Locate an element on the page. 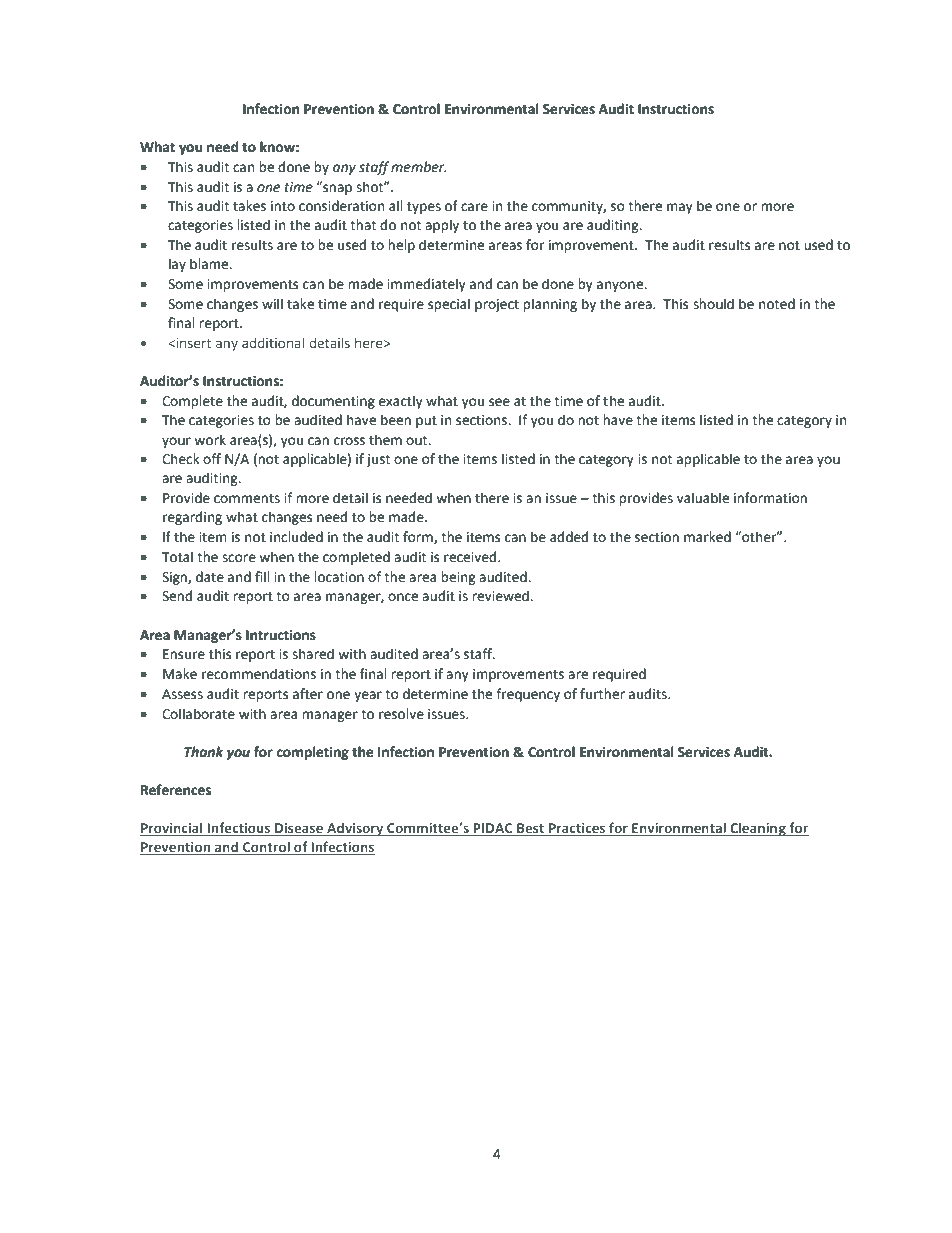  received is located at coordinates (471, 557).
